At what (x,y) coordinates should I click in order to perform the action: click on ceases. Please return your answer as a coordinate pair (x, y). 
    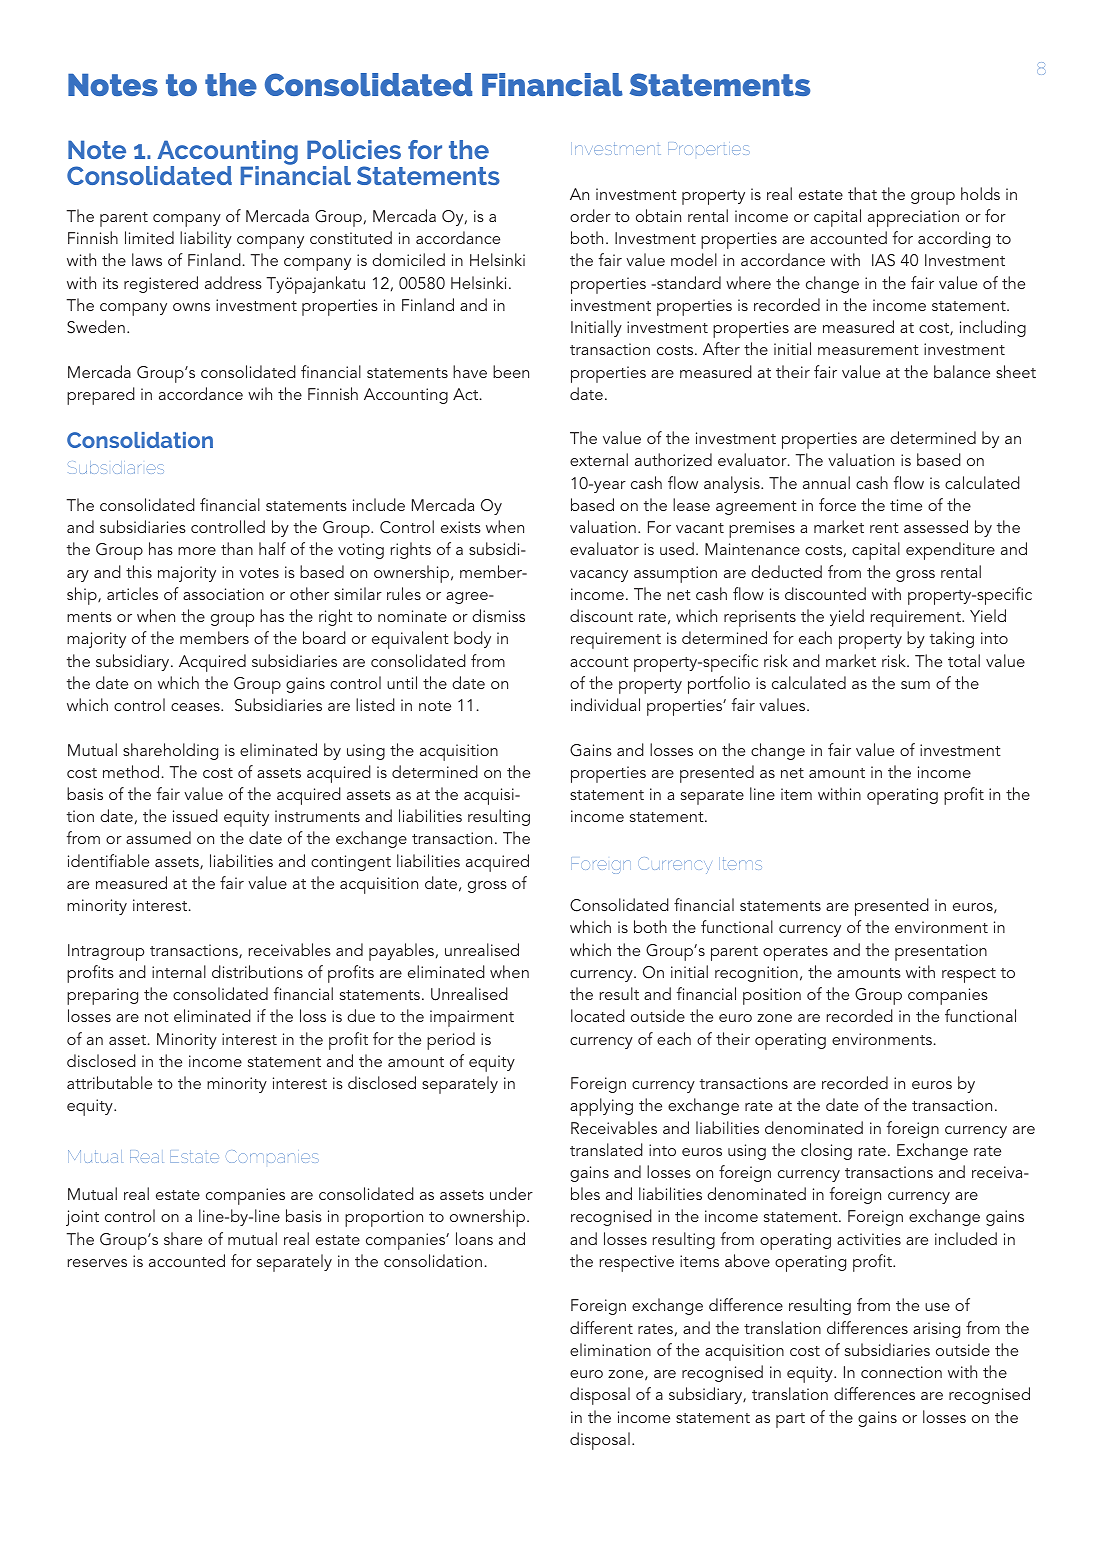
    Looking at the image, I should click on (196, 707).
